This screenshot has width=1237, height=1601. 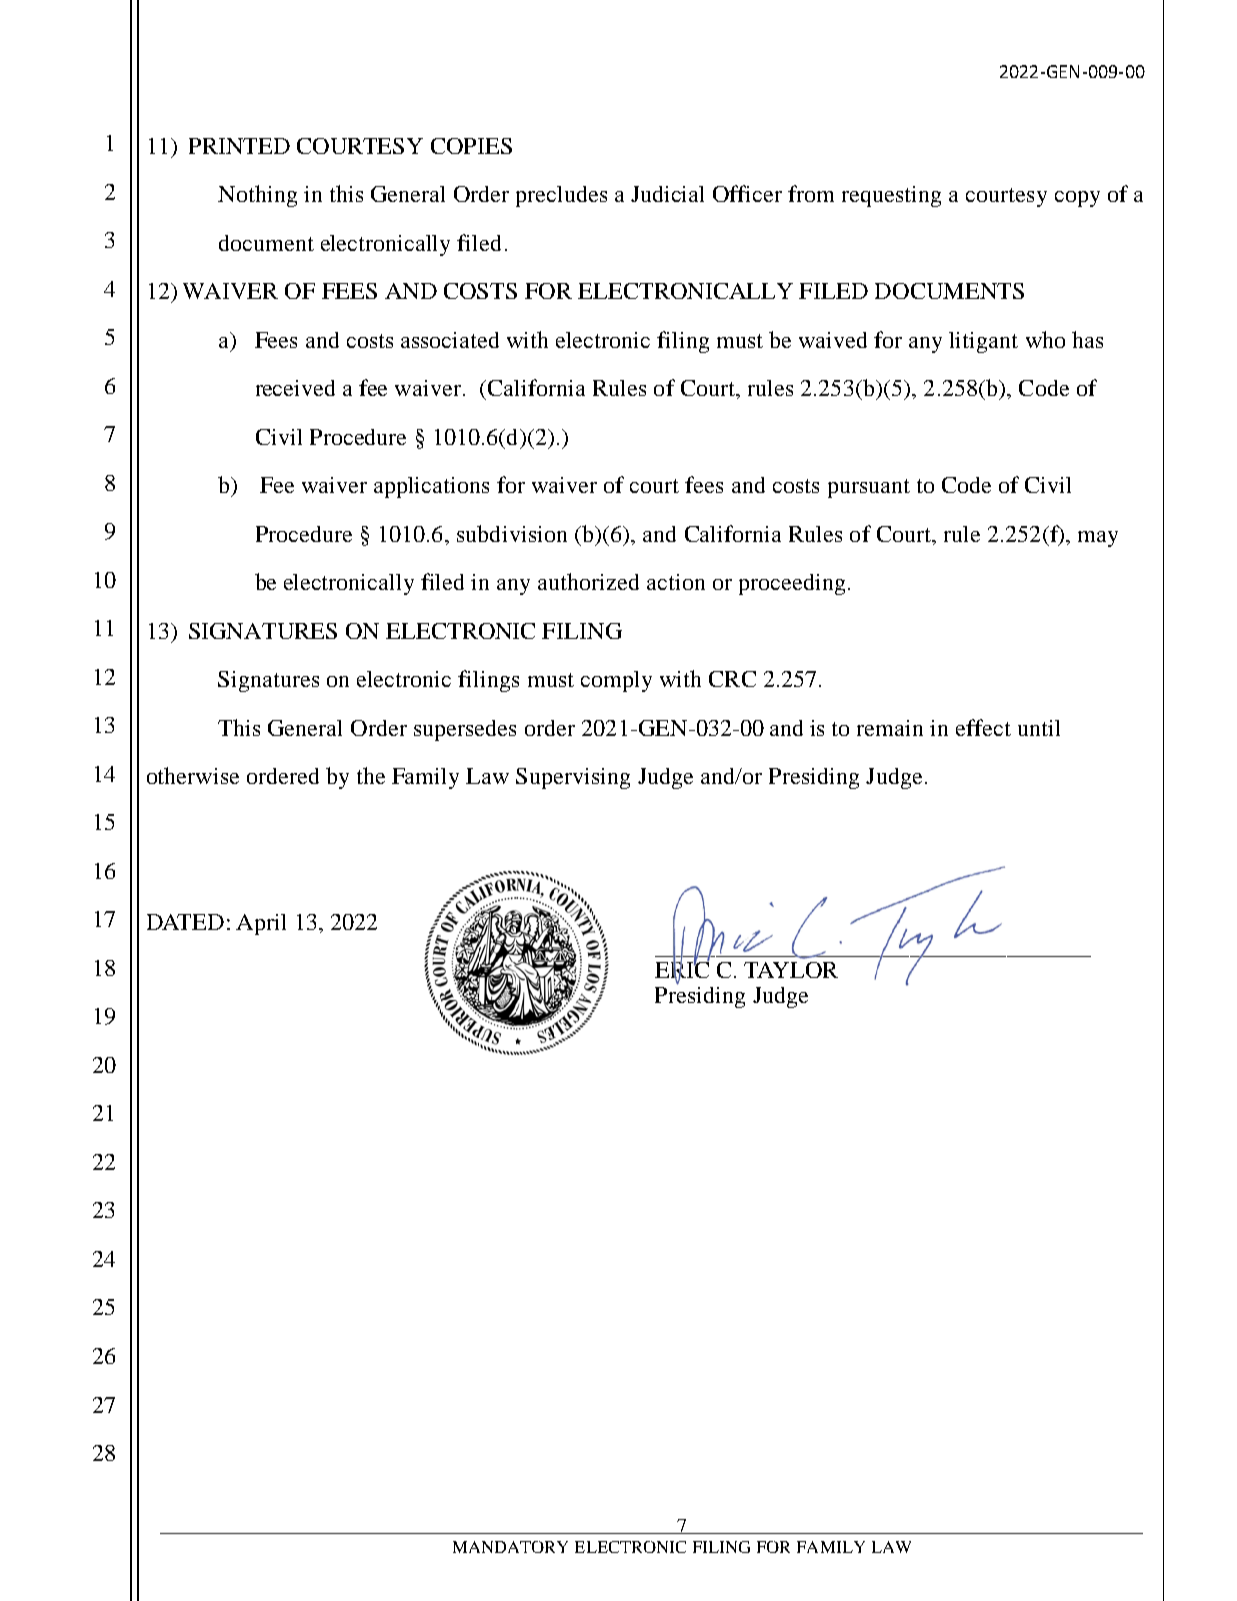 What do you see at coordinates (676, 582) in the screenshot?
I see `action` at bounding box center [676, 582].
